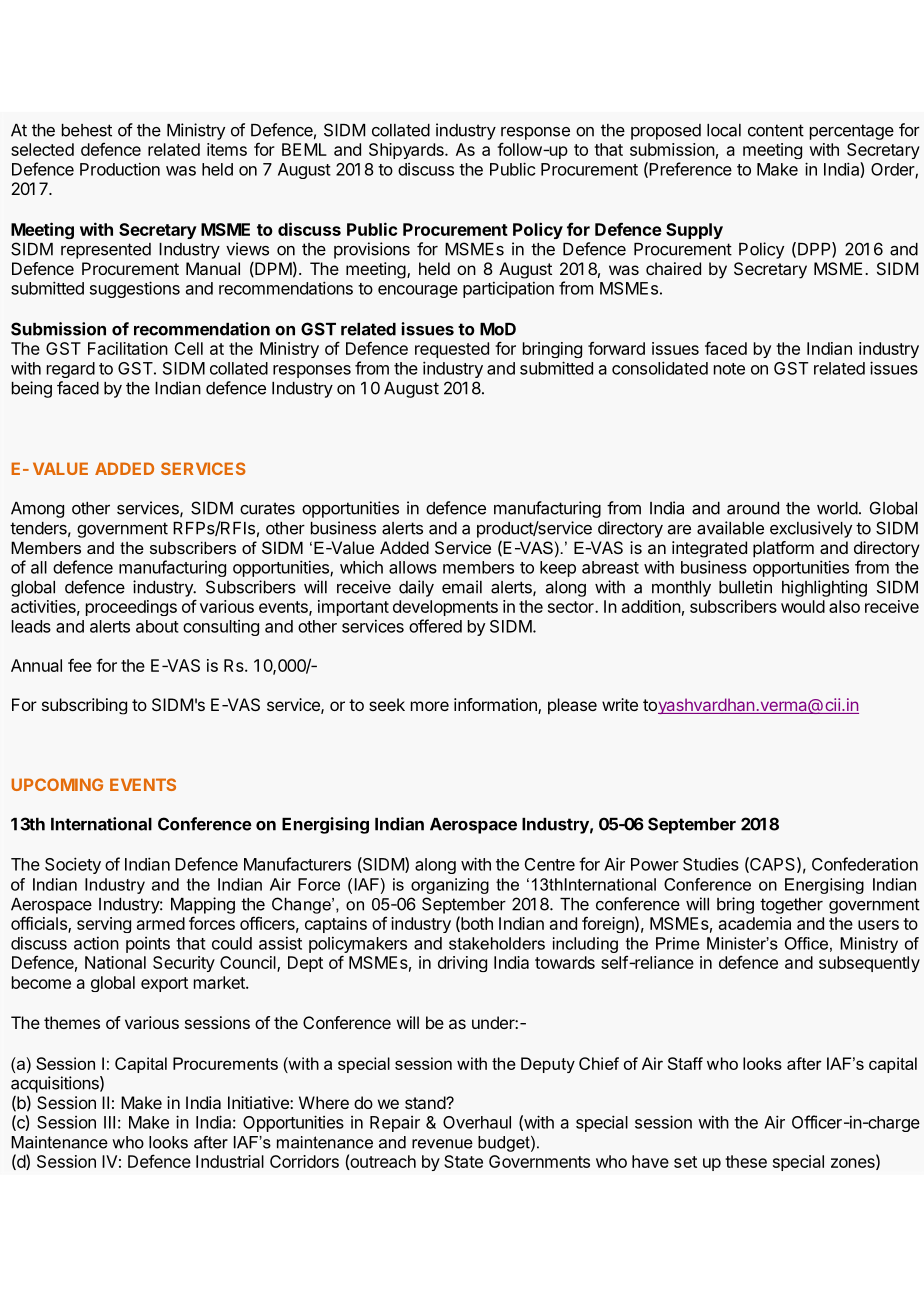  Describe the element at coordinates (435, 626) in the screenshot. I see `offered` at that location.
